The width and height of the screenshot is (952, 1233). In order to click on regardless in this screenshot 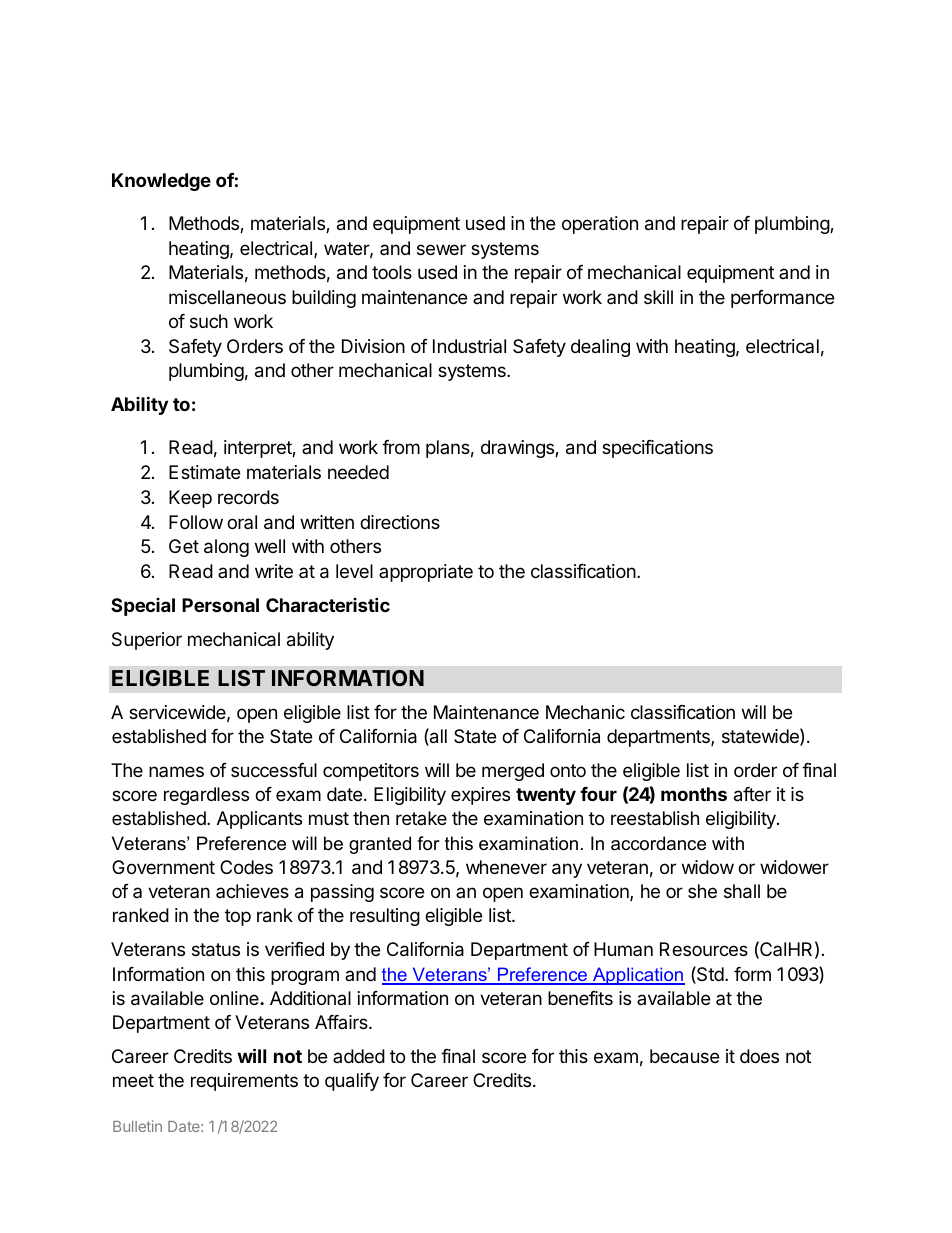, I will do `click(206, 796)`.
